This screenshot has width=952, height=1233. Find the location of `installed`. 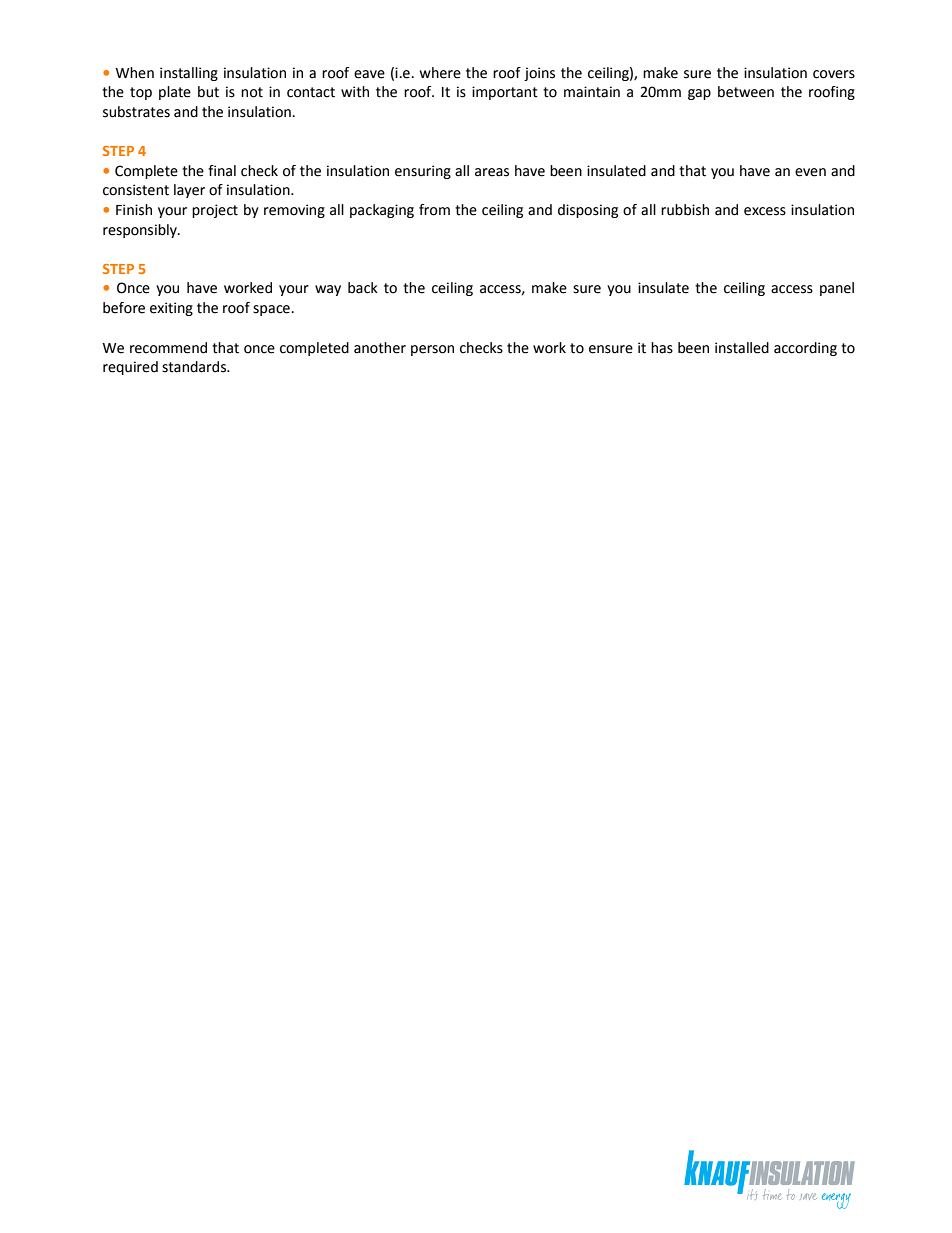

installed is located at coordinates (742, 348).
